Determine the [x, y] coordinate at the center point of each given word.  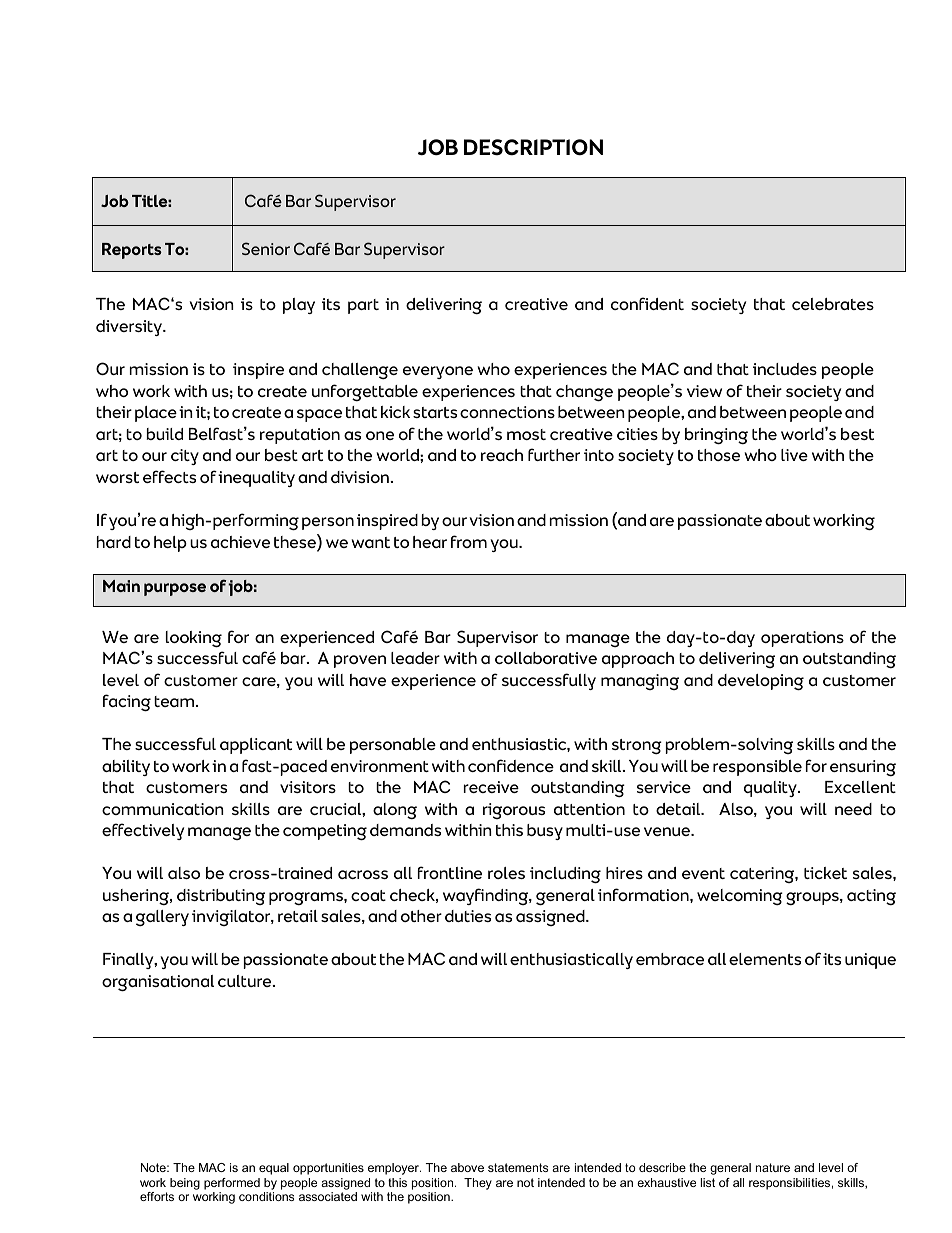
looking [194, 639]
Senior [266, 248]
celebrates [833, 304]
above [467, 1167]
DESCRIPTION [533, 147]
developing [761, 682]
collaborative [546, 658]
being [185, 1184]
